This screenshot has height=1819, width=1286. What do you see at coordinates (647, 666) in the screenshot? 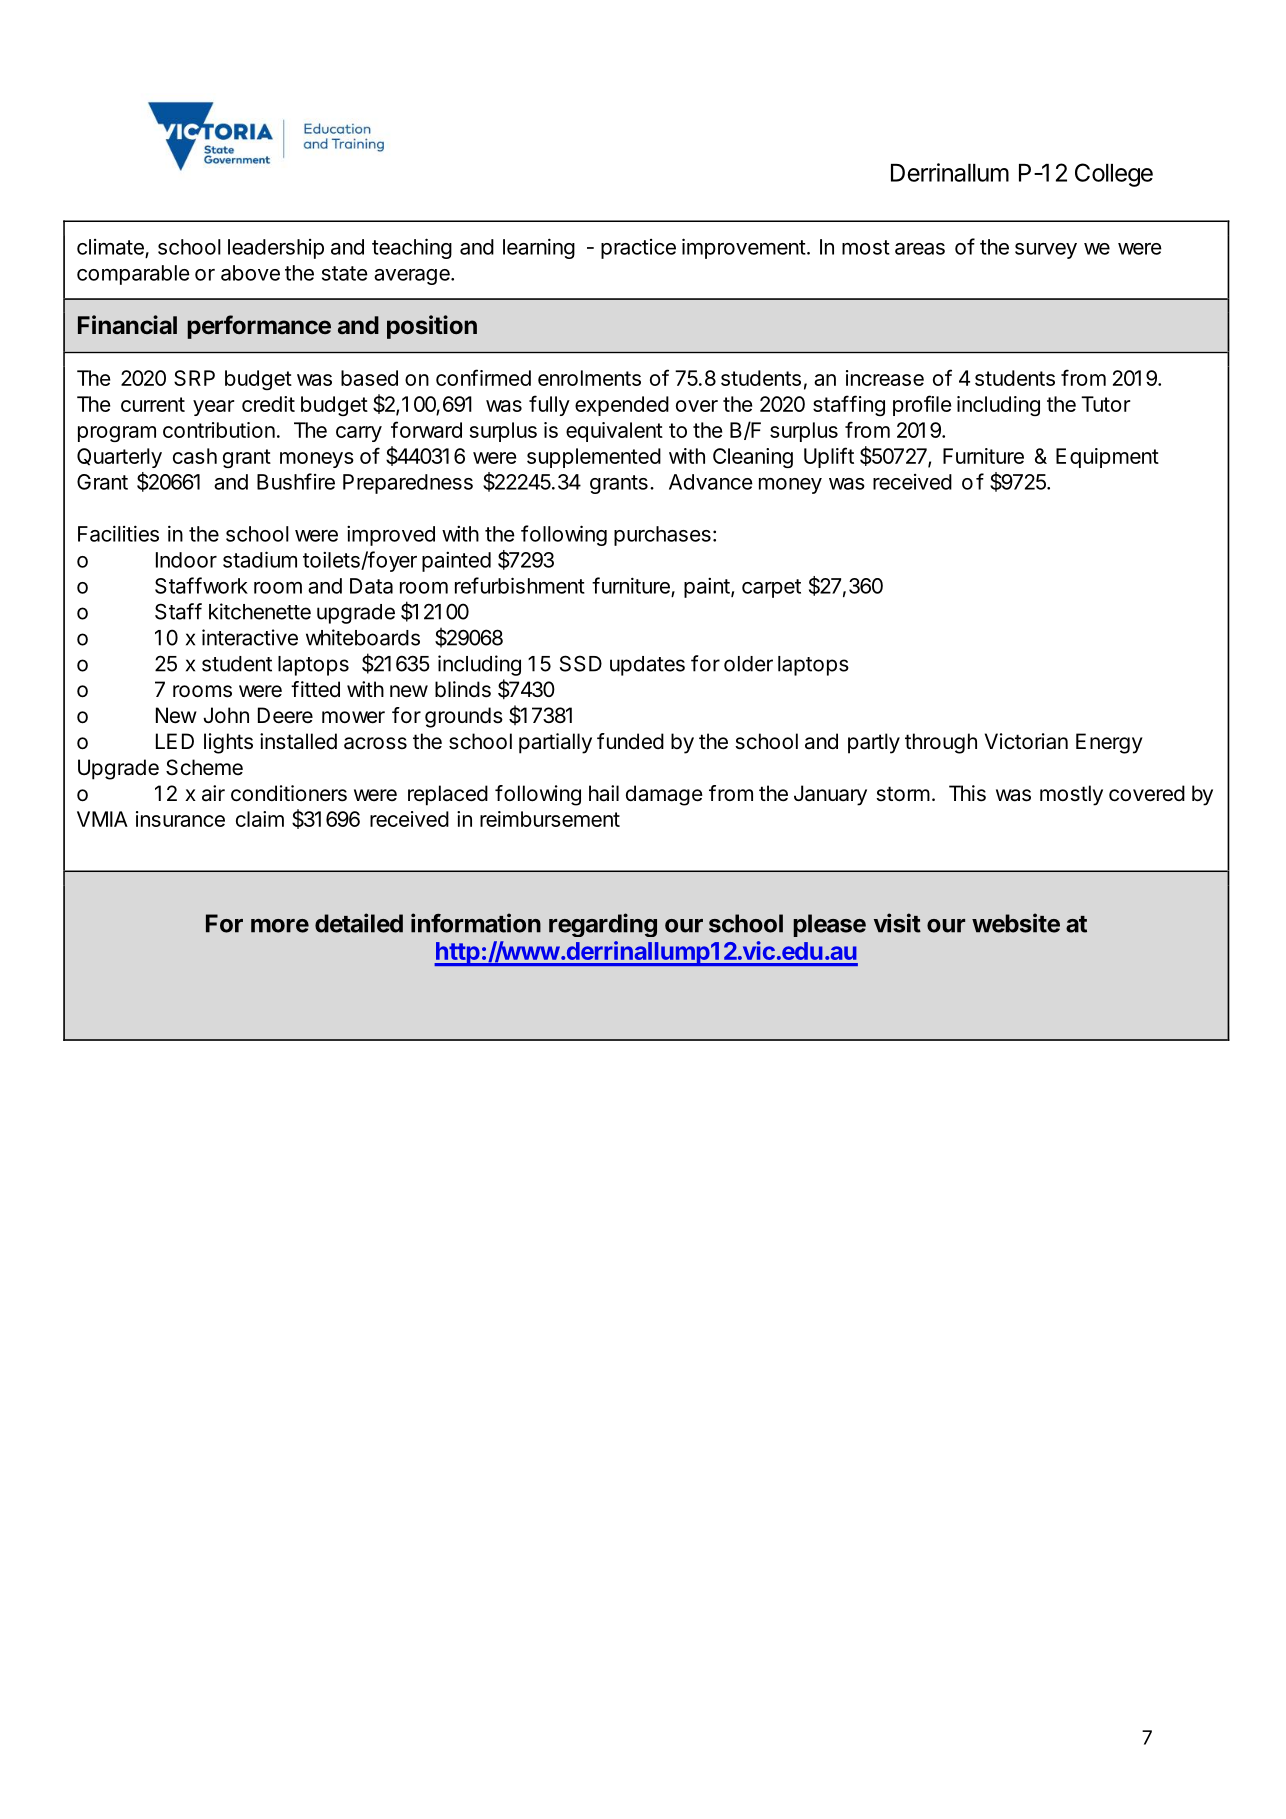
I see `updates` at bounding box center [647, 666].
